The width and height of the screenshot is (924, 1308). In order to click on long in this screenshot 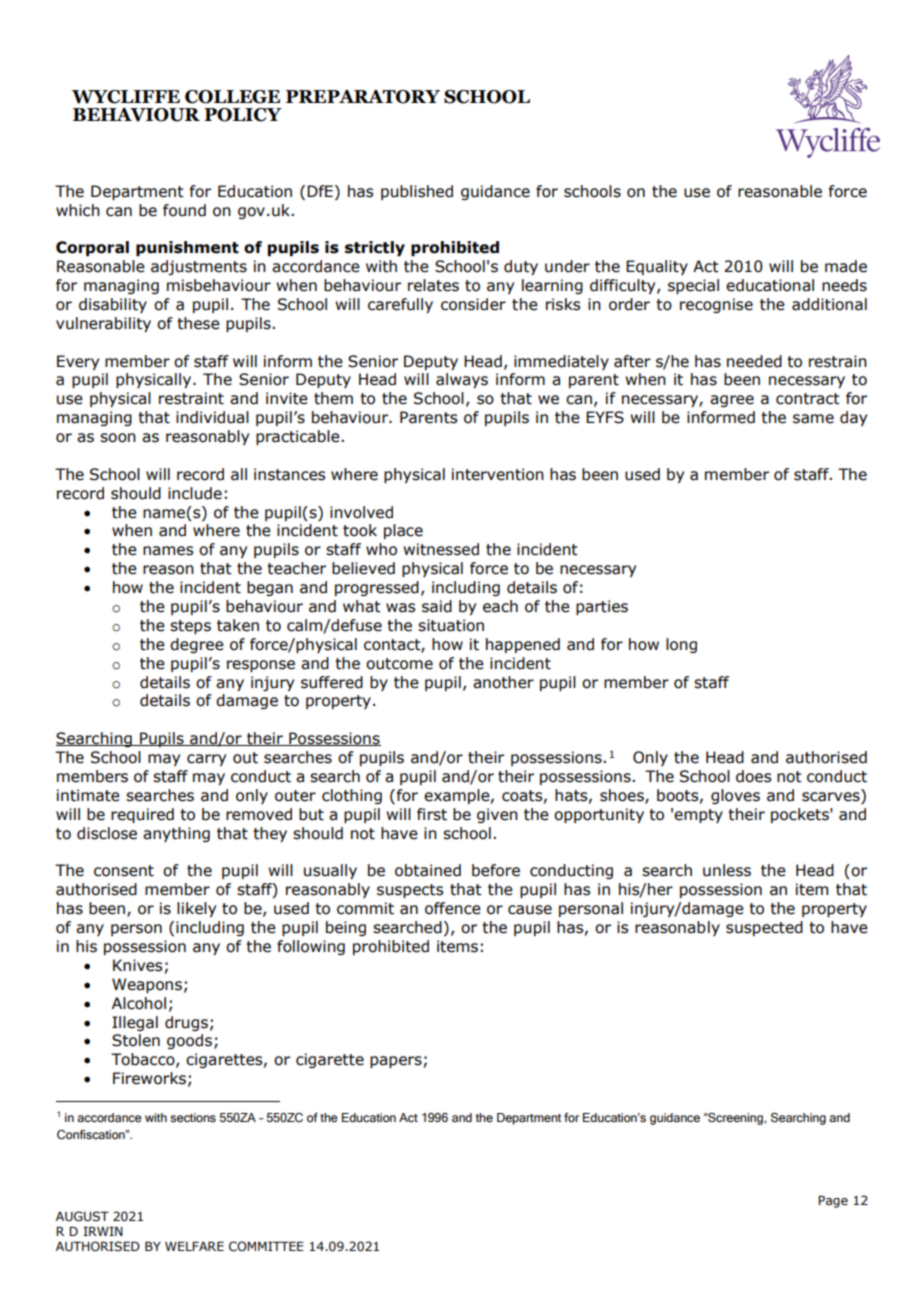, I will do `click(681, 645)`.
